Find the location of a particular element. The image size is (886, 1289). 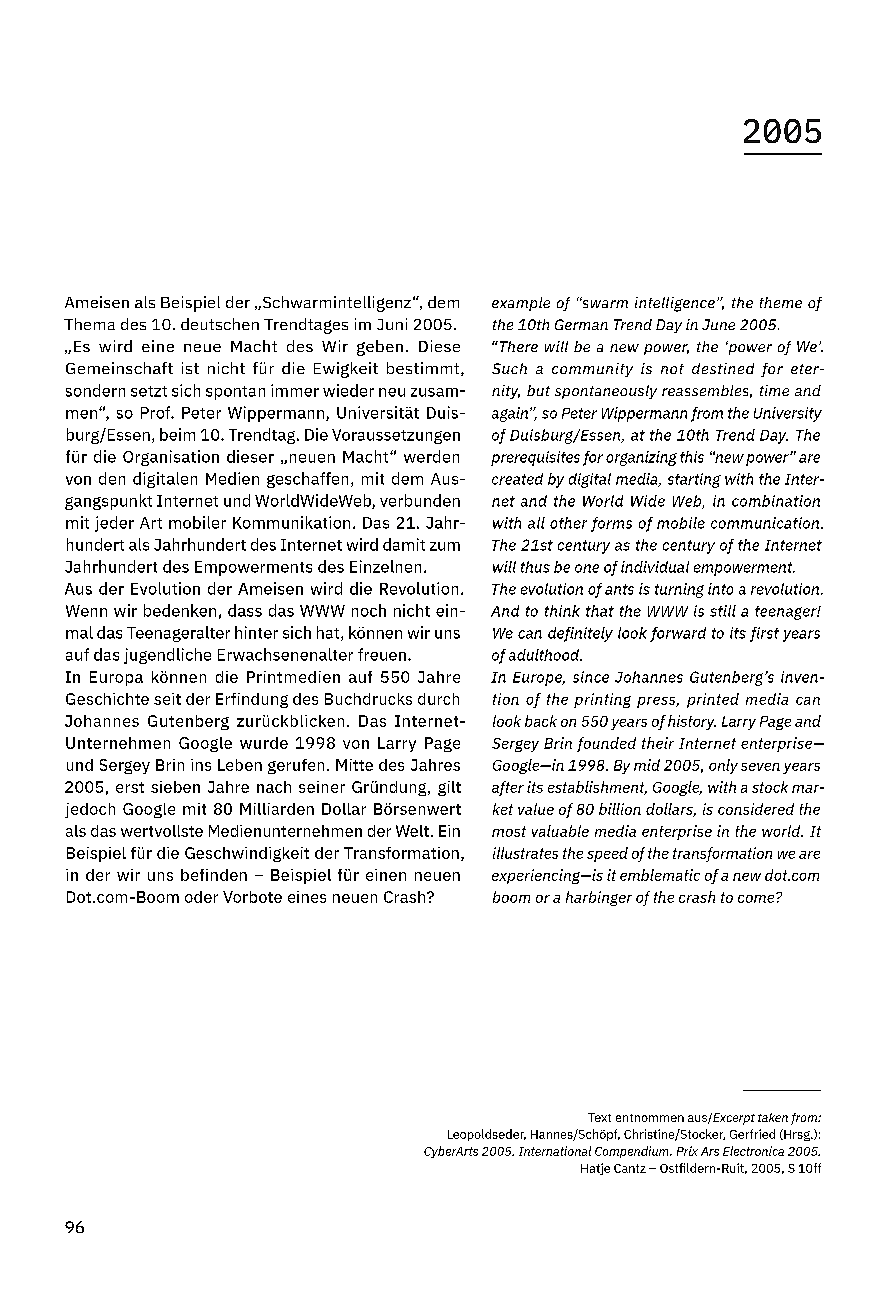

durch is located at coordinates (438, 699).
